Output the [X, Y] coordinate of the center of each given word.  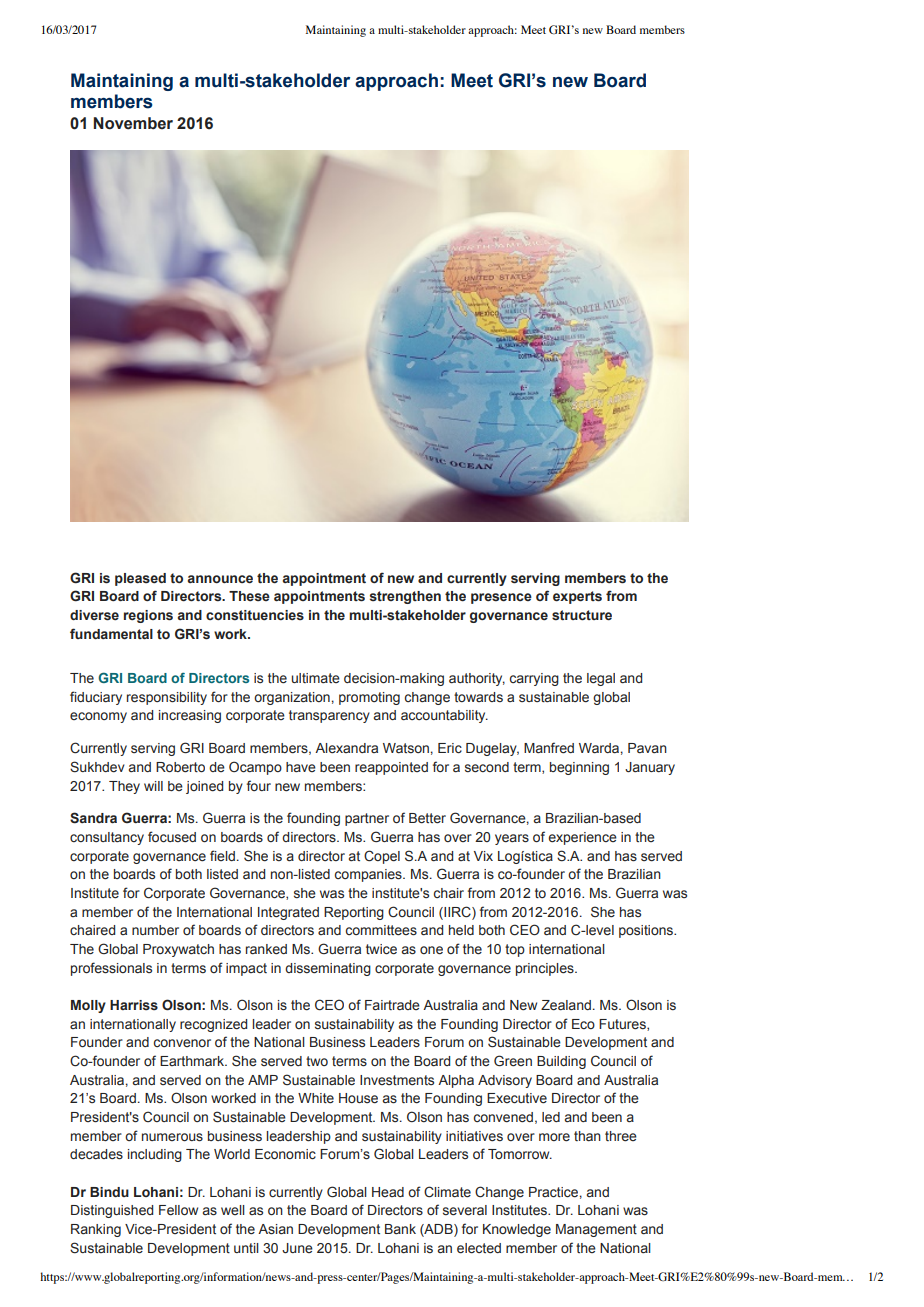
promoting [369, 698]
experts [577, 597]
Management [596, 1230]
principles [546, 969]
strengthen [405, 597]
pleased [140, 579]
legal [601, 679]
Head [388, 1192]
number [155, 930]
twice [381, 949]
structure [582, 615]
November [133, 123]
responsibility [167, 698]
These [249, 596]
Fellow [178, 1210]
